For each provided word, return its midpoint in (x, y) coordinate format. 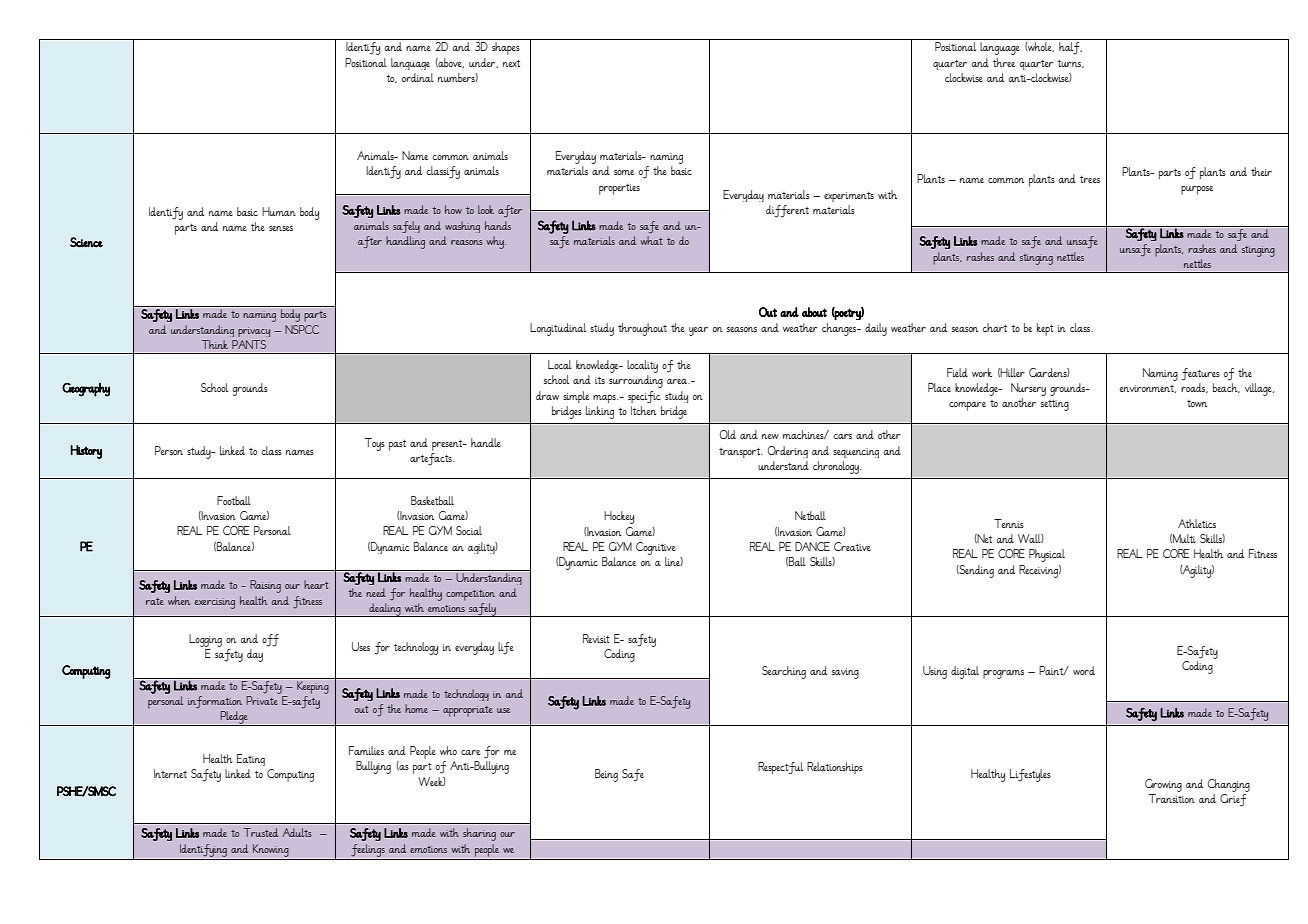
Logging (205, 640)
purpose (1197, 190)
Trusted (261, 832)
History (86, 452)
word (1084, 670)
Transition (1172, 798)
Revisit (596, 638)
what (651, 240)
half (1070, 48)
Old (728, 434)
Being (606, 775)
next (511, 63)
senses (281, 228)
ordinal (418, 77)
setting (1055, 405)
